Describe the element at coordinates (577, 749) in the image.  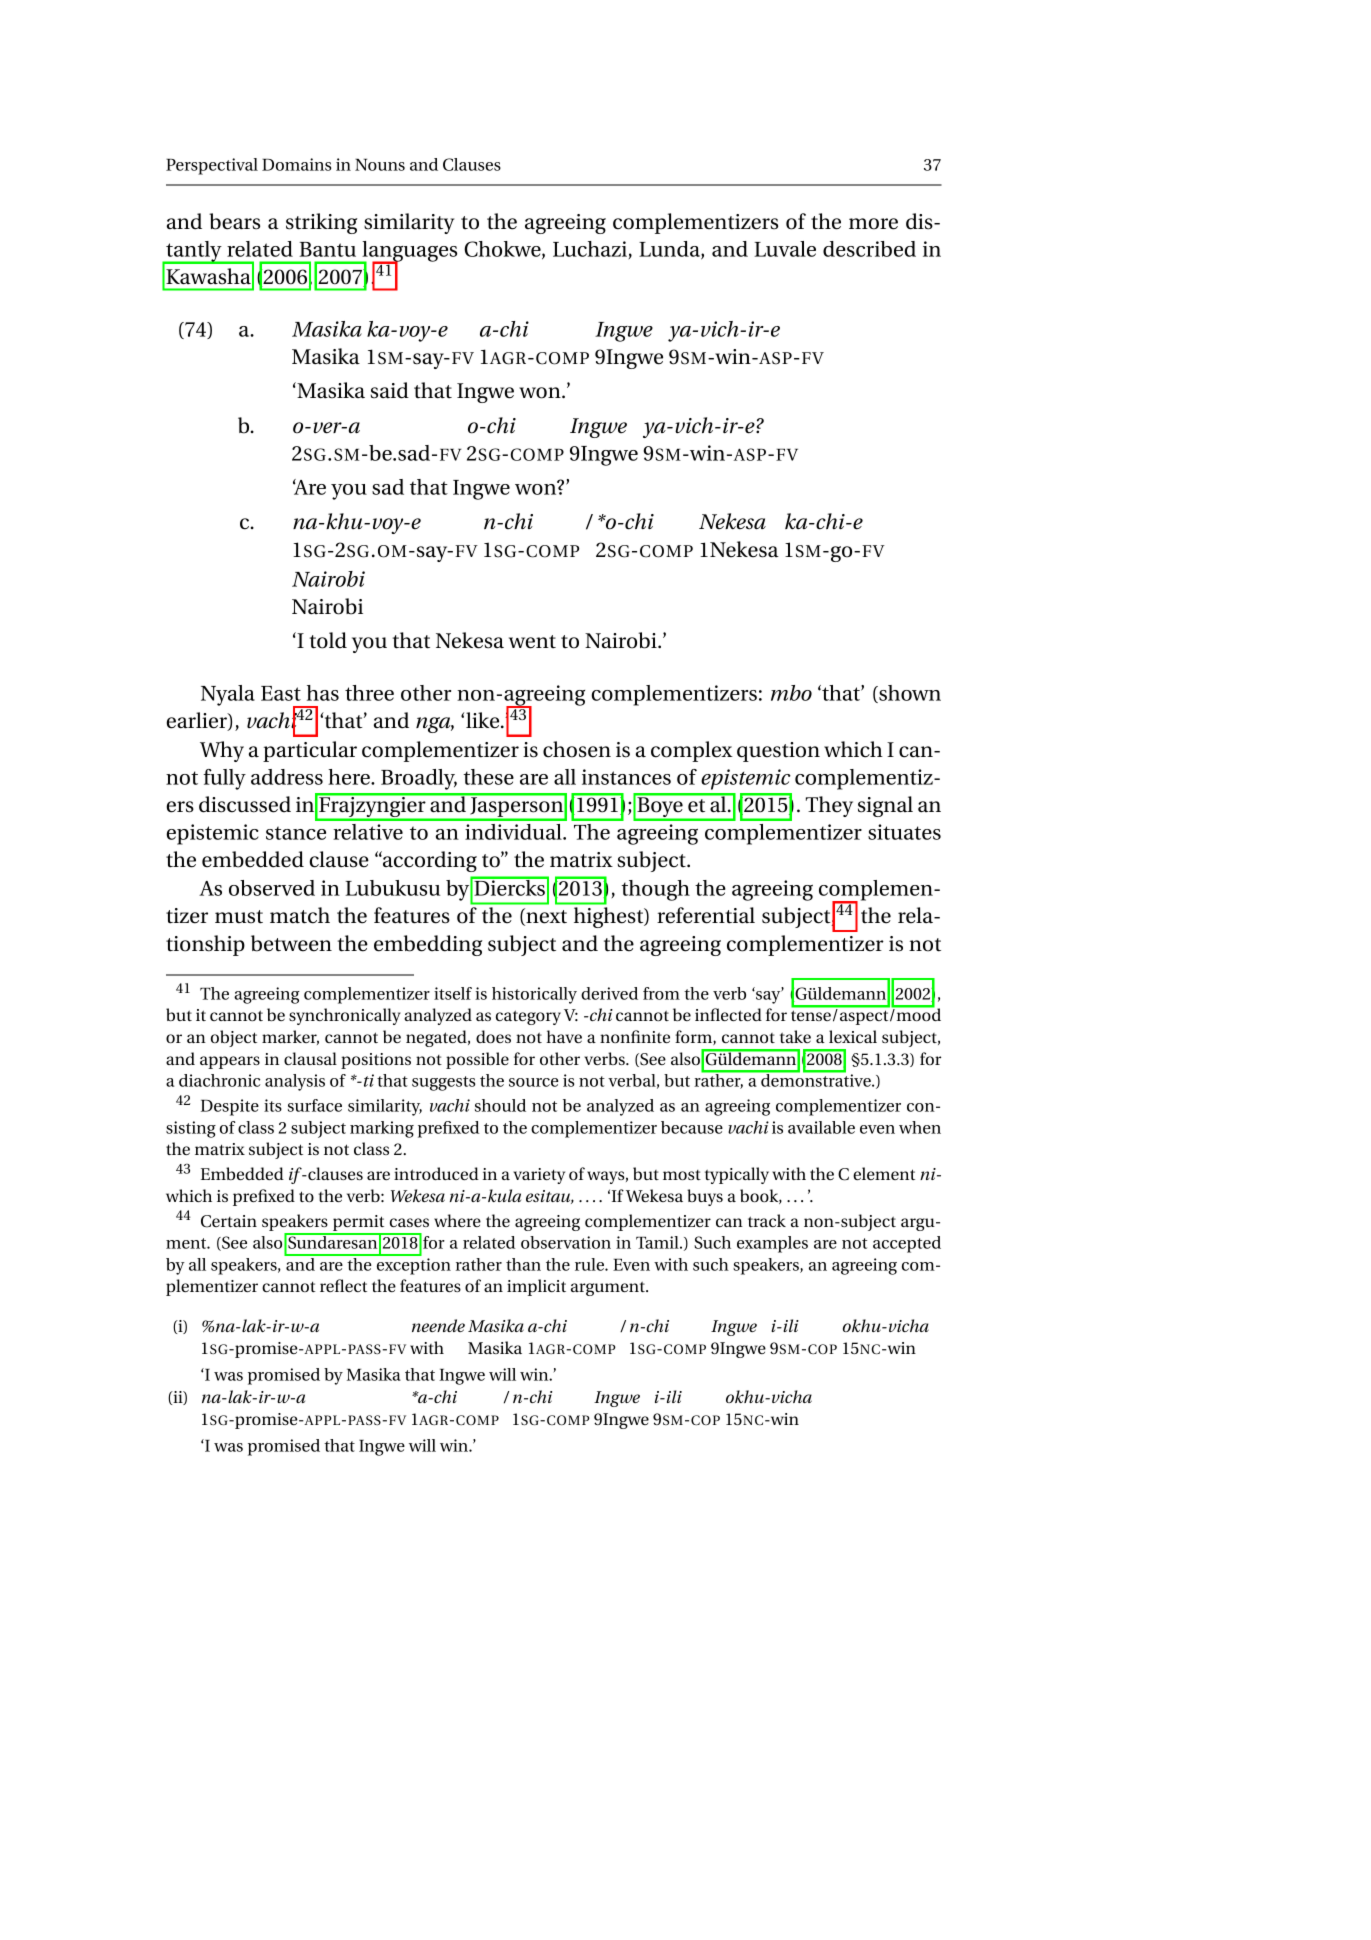
I see `chosen` at that location.
